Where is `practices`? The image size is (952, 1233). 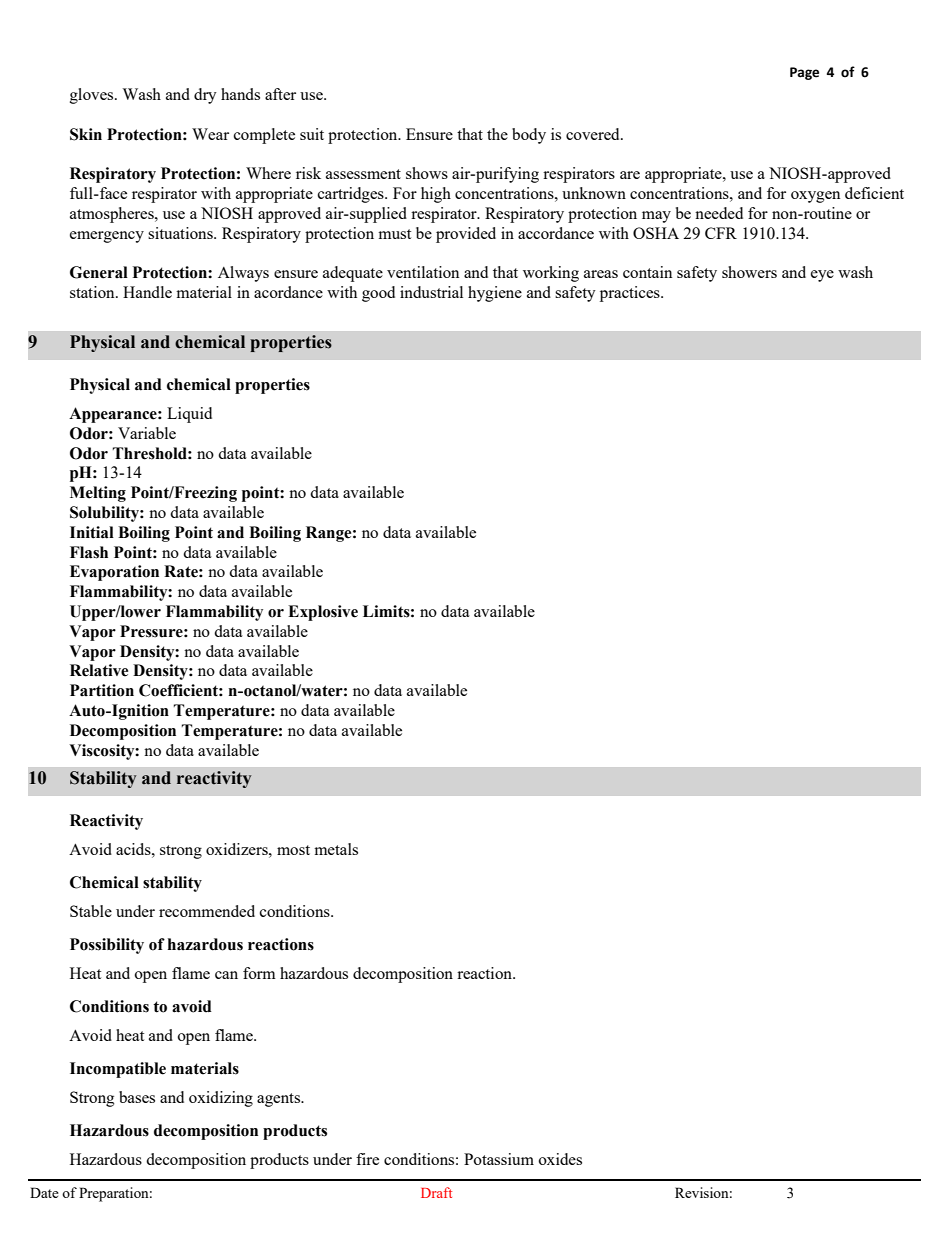 practices is located at coordinates (631, 294).
